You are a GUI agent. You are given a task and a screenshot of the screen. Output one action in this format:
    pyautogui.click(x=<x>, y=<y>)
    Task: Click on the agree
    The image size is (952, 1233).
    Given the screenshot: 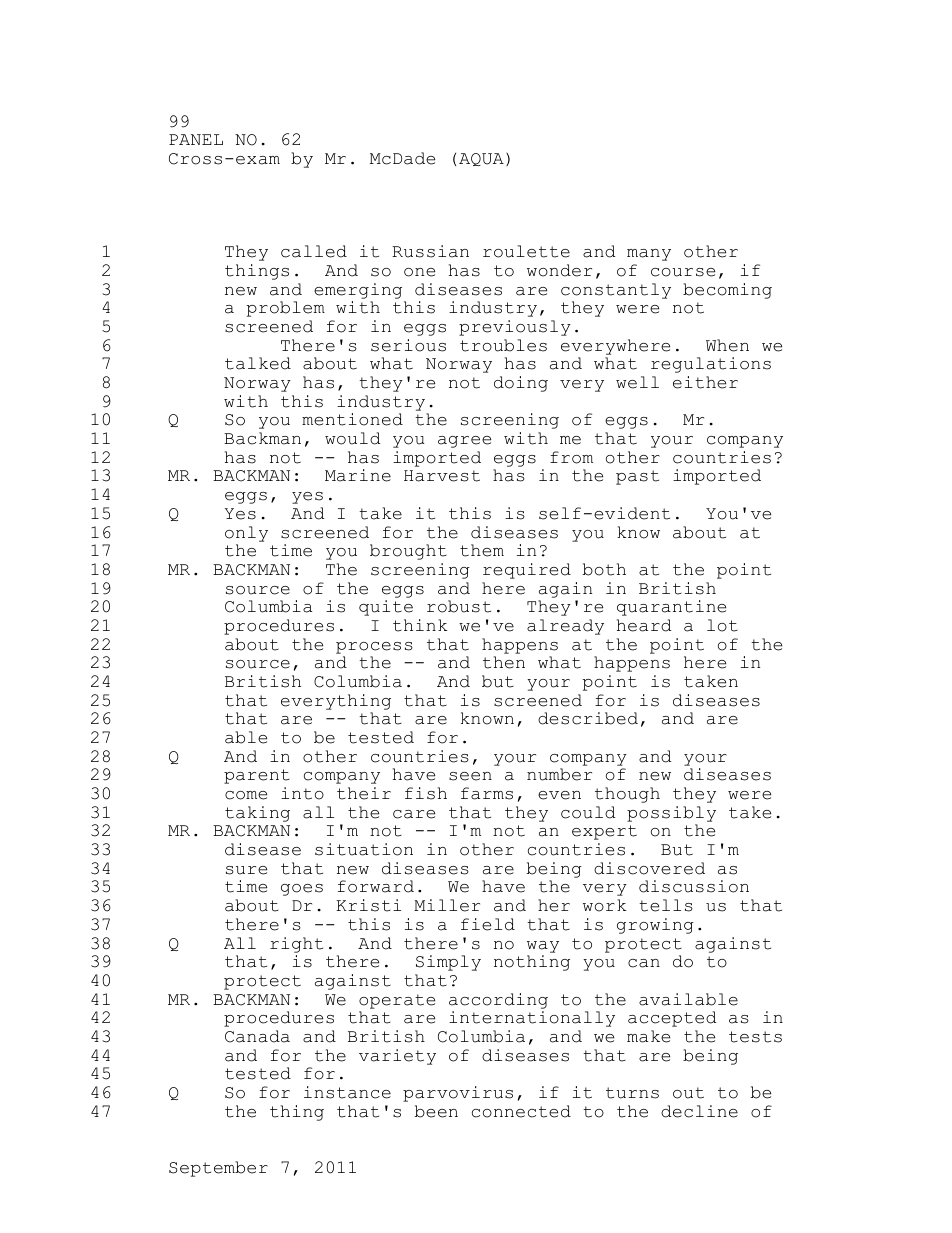 What is the action you would take?
    pyautogui.click(x=464, y=442)
